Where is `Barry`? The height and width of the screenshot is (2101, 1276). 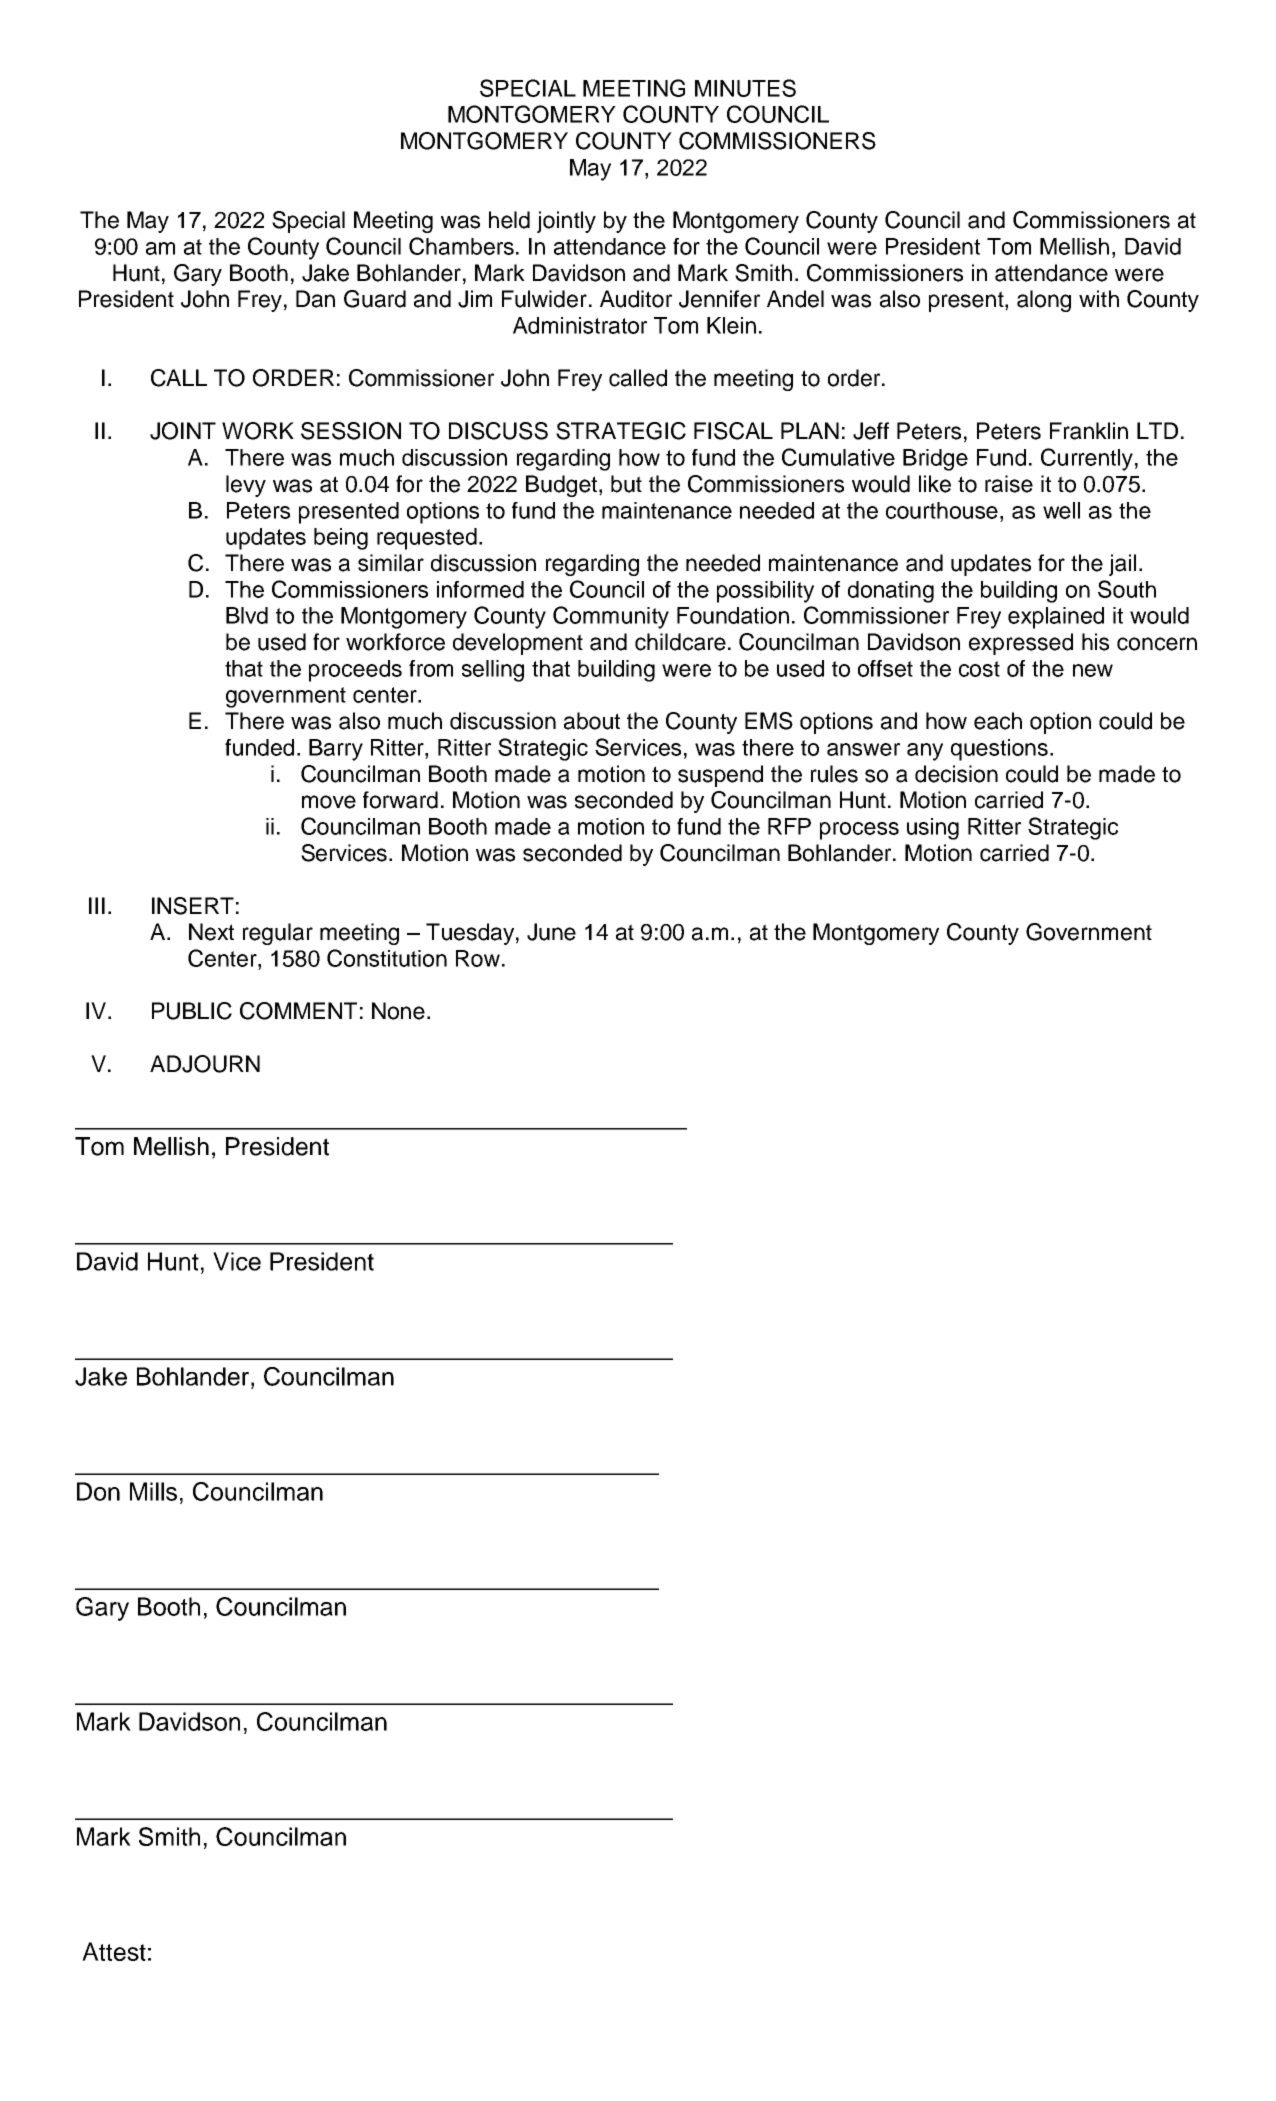 Barry is located at coordinates (336, 750).
